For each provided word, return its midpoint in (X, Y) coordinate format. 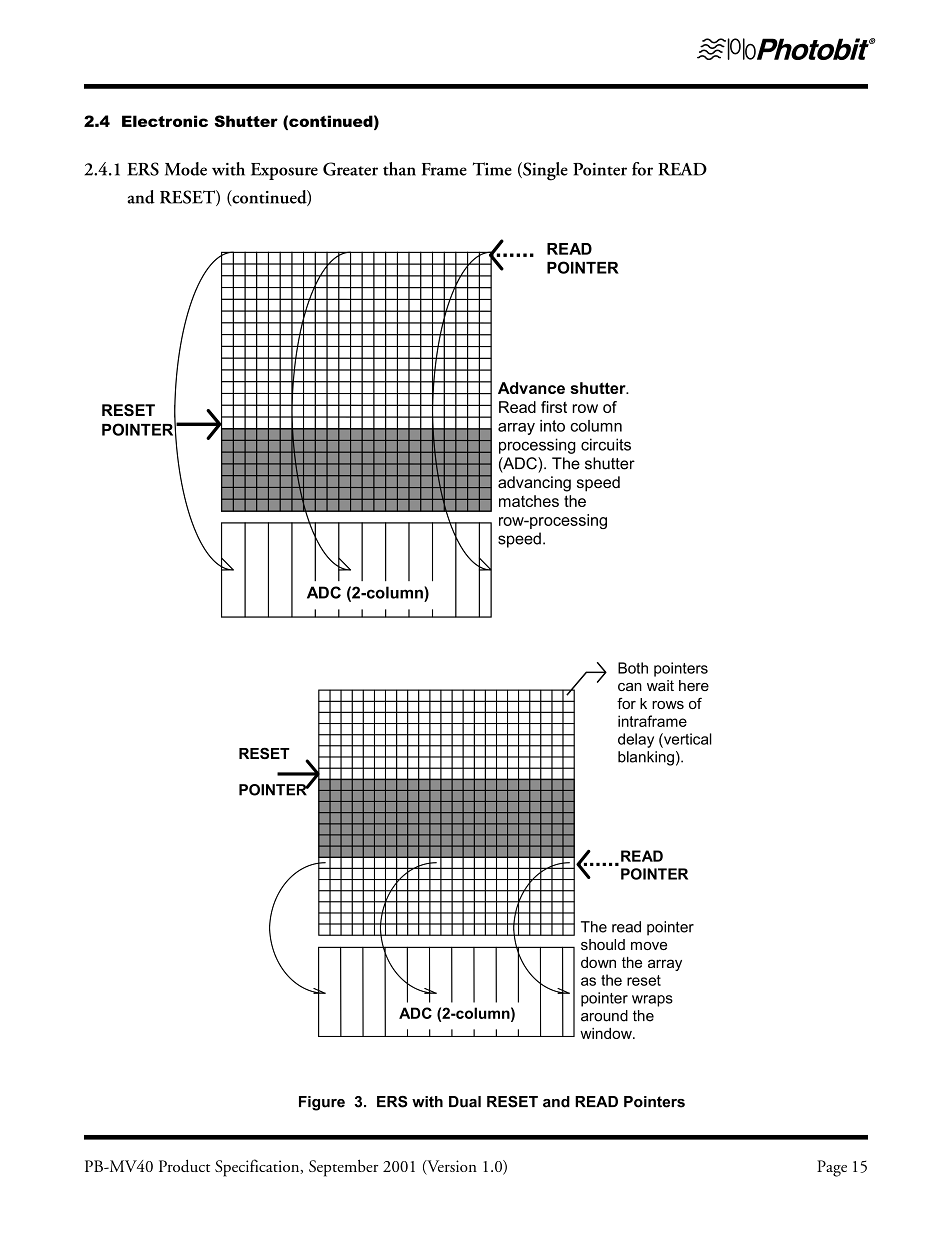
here (694, 685)
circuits (606, 444)
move (649, 946)
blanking (646, 758)
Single (544, 171)
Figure (322, 1103)
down (598, 962)
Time (492, 169)
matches (529, 501)
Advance (531, 388)
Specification (258, 1168)
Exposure (284, 171)
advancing (534, 484)
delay (636, 740)
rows (668, 705)
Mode (186, 169)
